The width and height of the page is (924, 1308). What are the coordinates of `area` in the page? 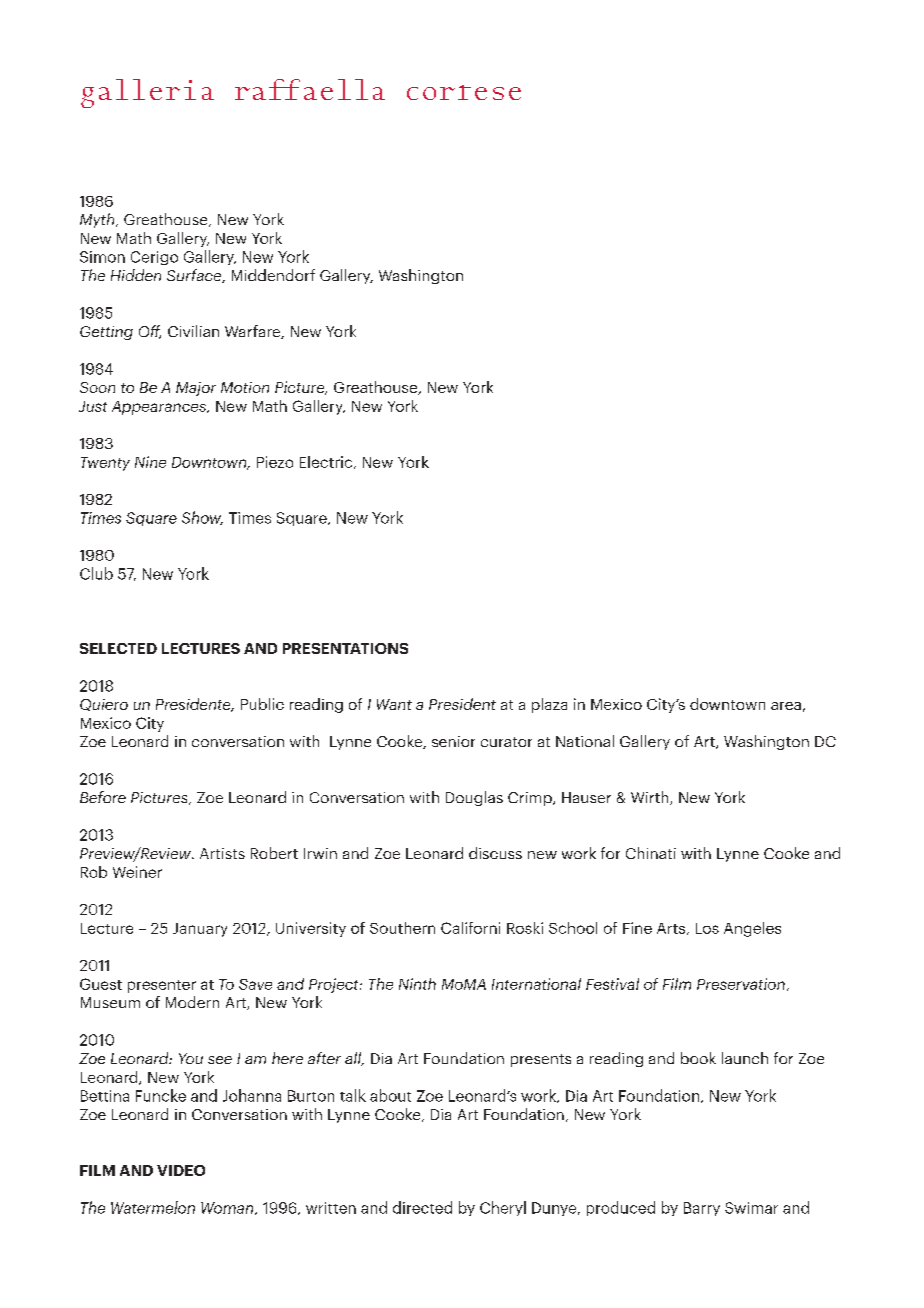 It's located at (786, 706).
